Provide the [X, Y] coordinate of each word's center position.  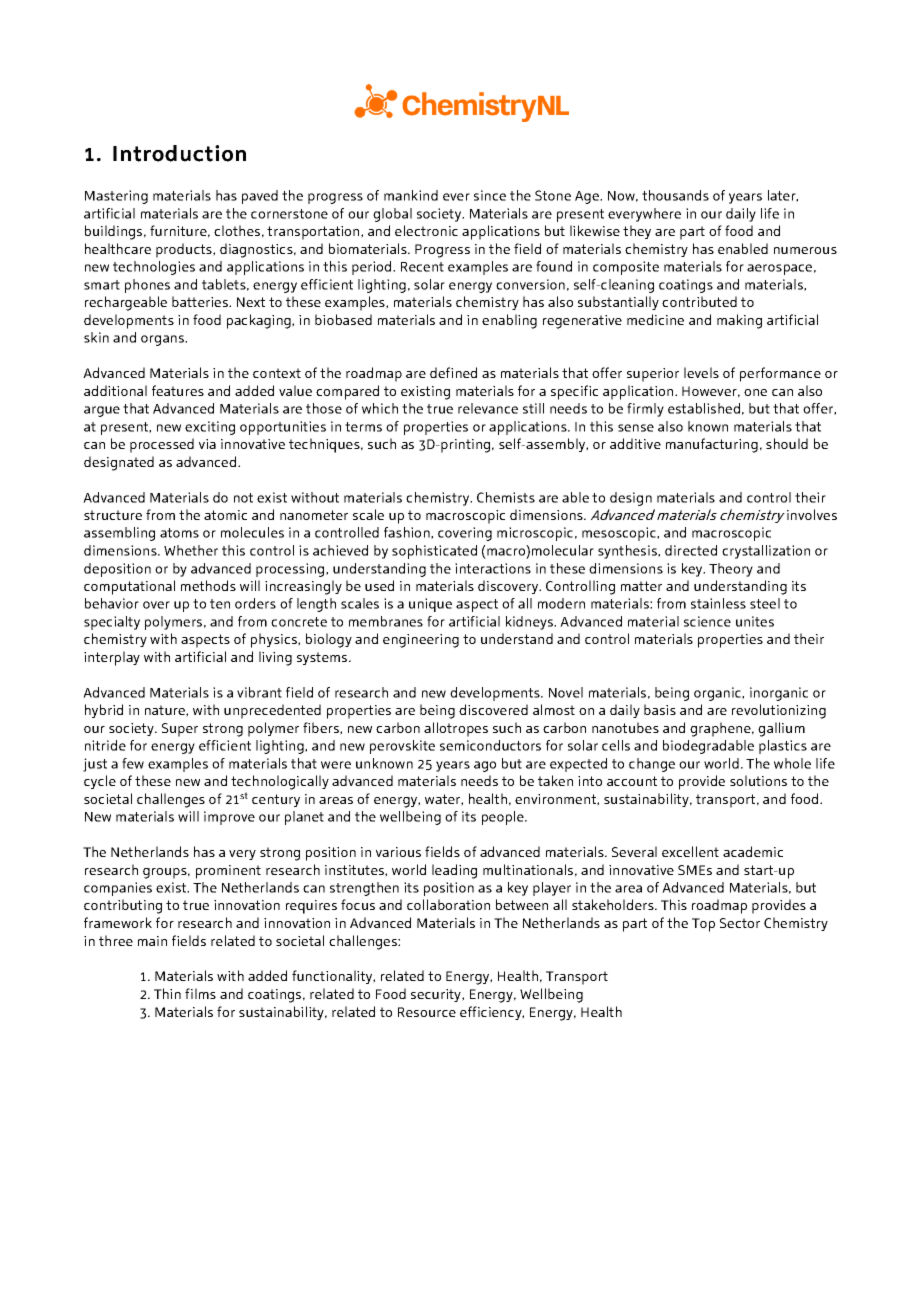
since [490, 195]
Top [703, 925]
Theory [731, 570]
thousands [675, 195]
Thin [167, 993]
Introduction [179, 153]
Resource [427, 1012]
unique [430, 605]
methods [208, 585]
